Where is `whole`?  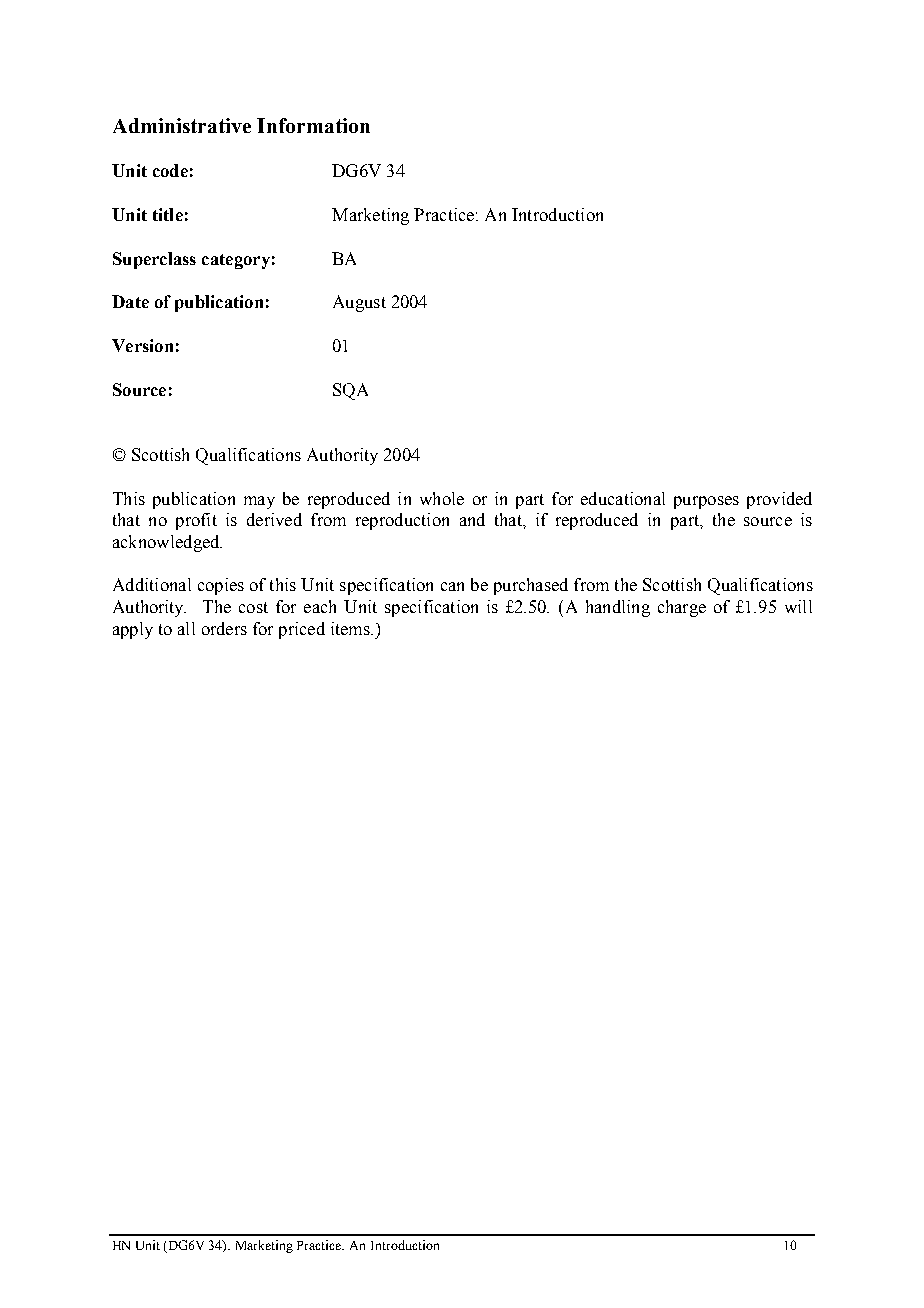 whole is located at coordinates (442, 498).
